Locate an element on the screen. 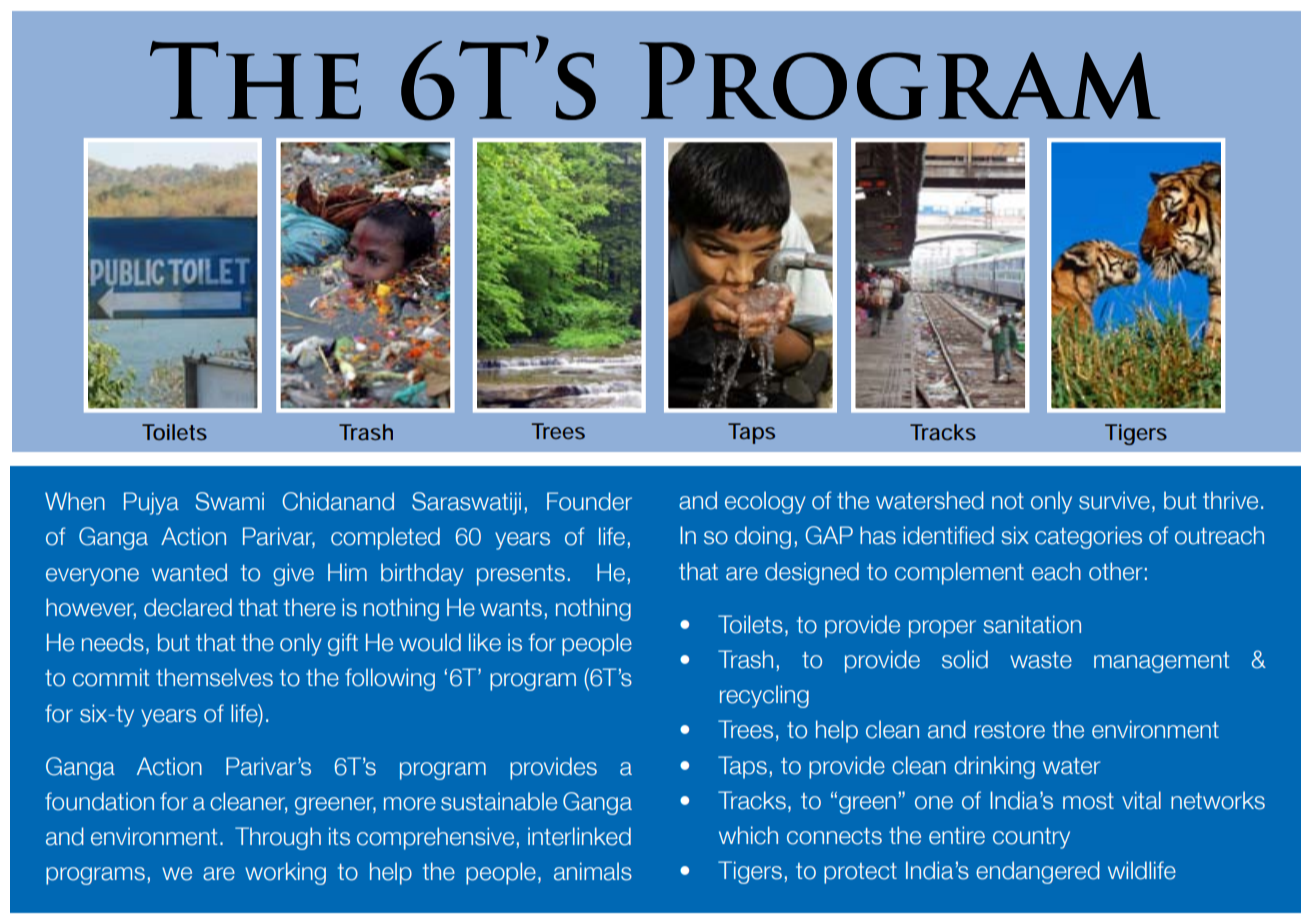  working is located at coordinates (285, 873).
